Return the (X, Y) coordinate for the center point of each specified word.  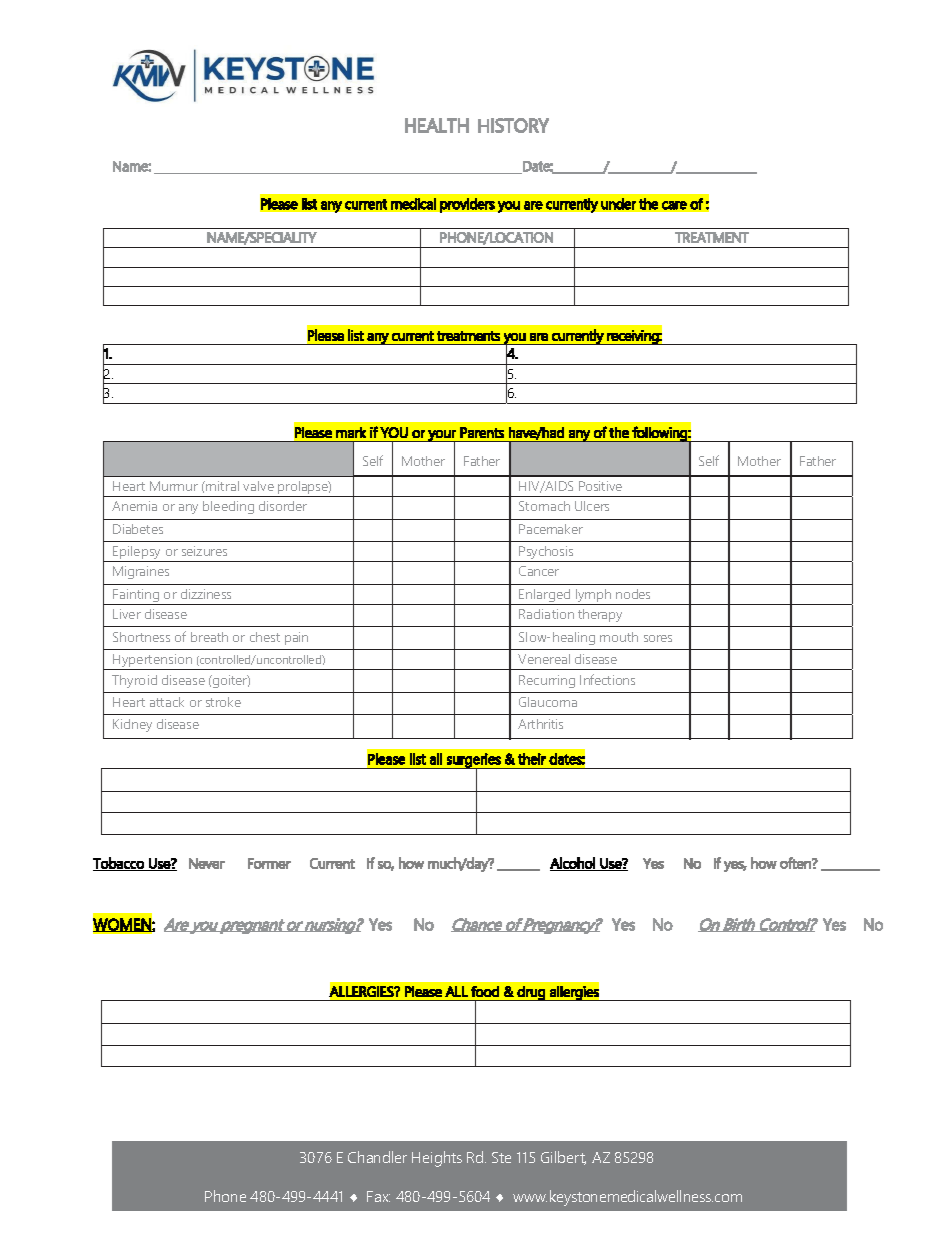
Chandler (377, 1157)
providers (467, 205)
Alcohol (573, 864)
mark (351, 432)
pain (296, 638)
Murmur (174, 486)
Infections (607, 679)
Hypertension (152, 662)
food (485, 991)
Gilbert (563, 1158)
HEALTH (437, 125)
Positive (600, 486)
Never (207, 863)
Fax (378, 1196)
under (618, 204)
